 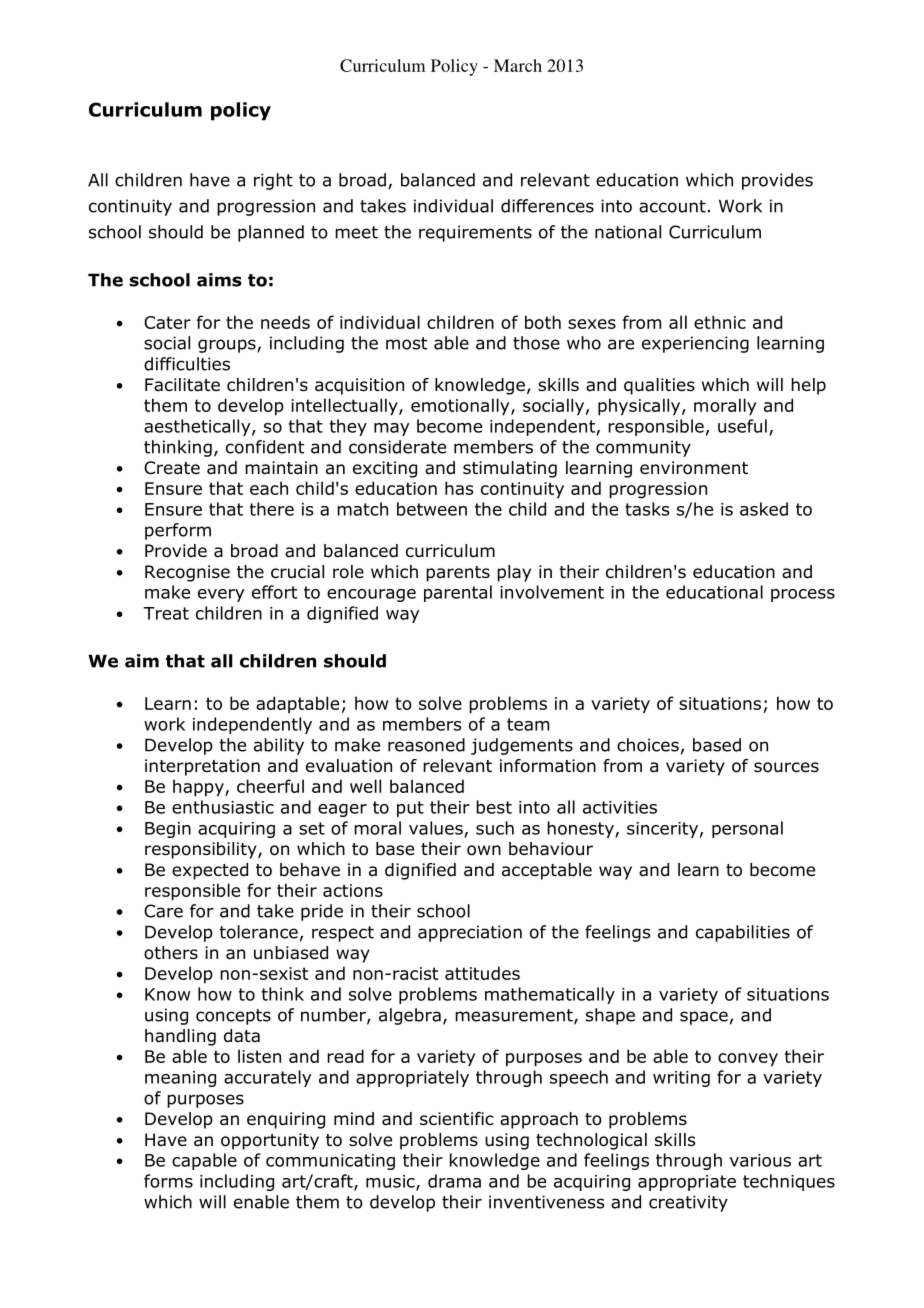 What do you see at coordinates (786, 767) in the document?
I see `sources` at bounding box center [786, 767].
